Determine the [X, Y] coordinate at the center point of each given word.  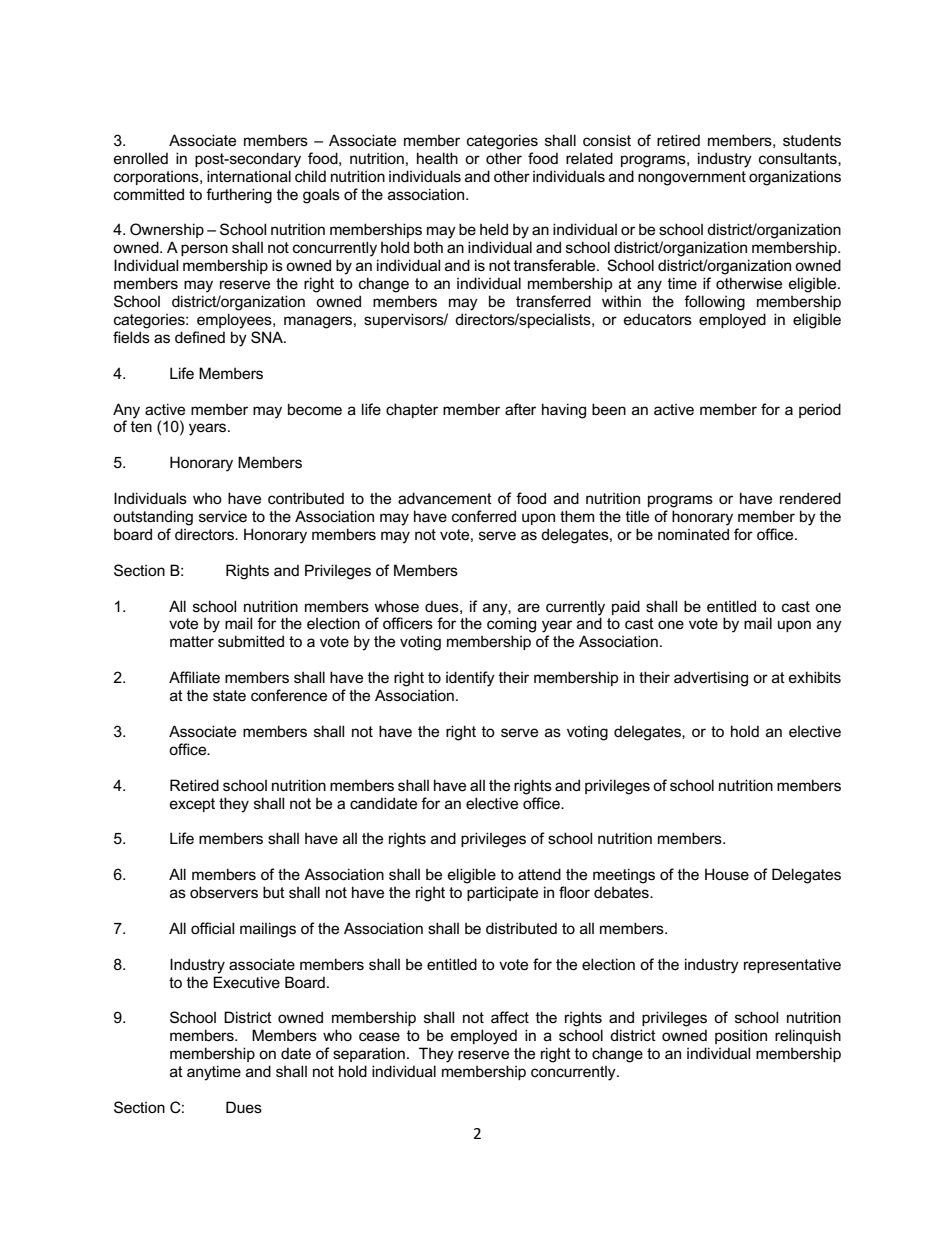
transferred [553, 301]
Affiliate [194, 677]
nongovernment [692, 178]
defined [200, 337]
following [714, 303]
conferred [484, 516]
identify [470, 679]
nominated [693, 534]
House [727, 874]
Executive [246, 982]
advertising [711, 679]
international [249, 176]
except [192, 805]
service [223, 516]
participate [502, 893]
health [437, 158]
